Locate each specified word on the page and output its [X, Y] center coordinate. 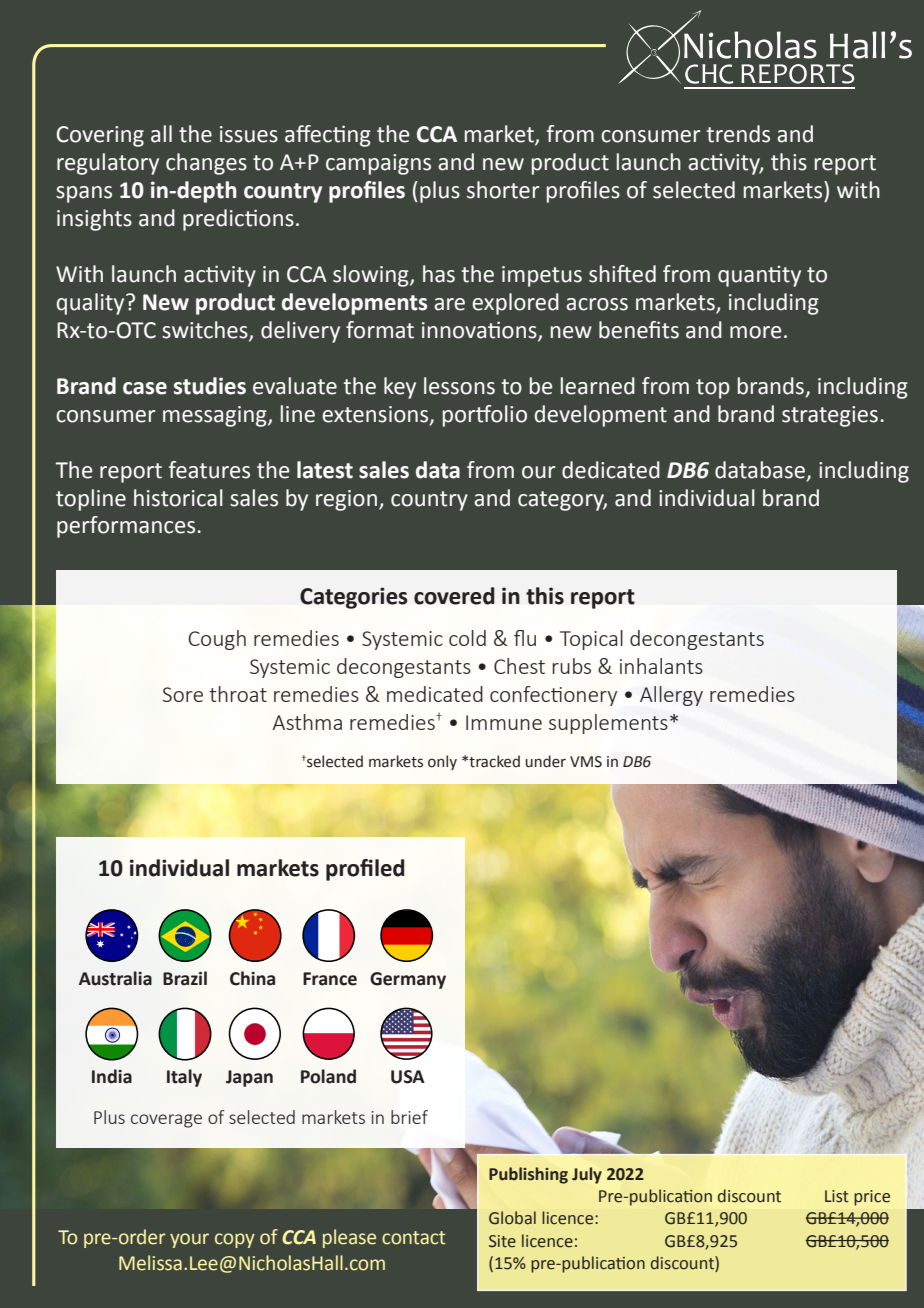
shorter [503, 190]
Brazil [185, 978]
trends [738, 134]
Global [512, 1218]
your [189, 1240]
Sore [182, 694]
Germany [408, 980]
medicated [435, 694]
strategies [830, 416]
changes [206, 164]
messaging [216, 416]
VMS [586, 762]
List [837, 1196]
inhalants [661, 666]
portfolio [485, 416]
